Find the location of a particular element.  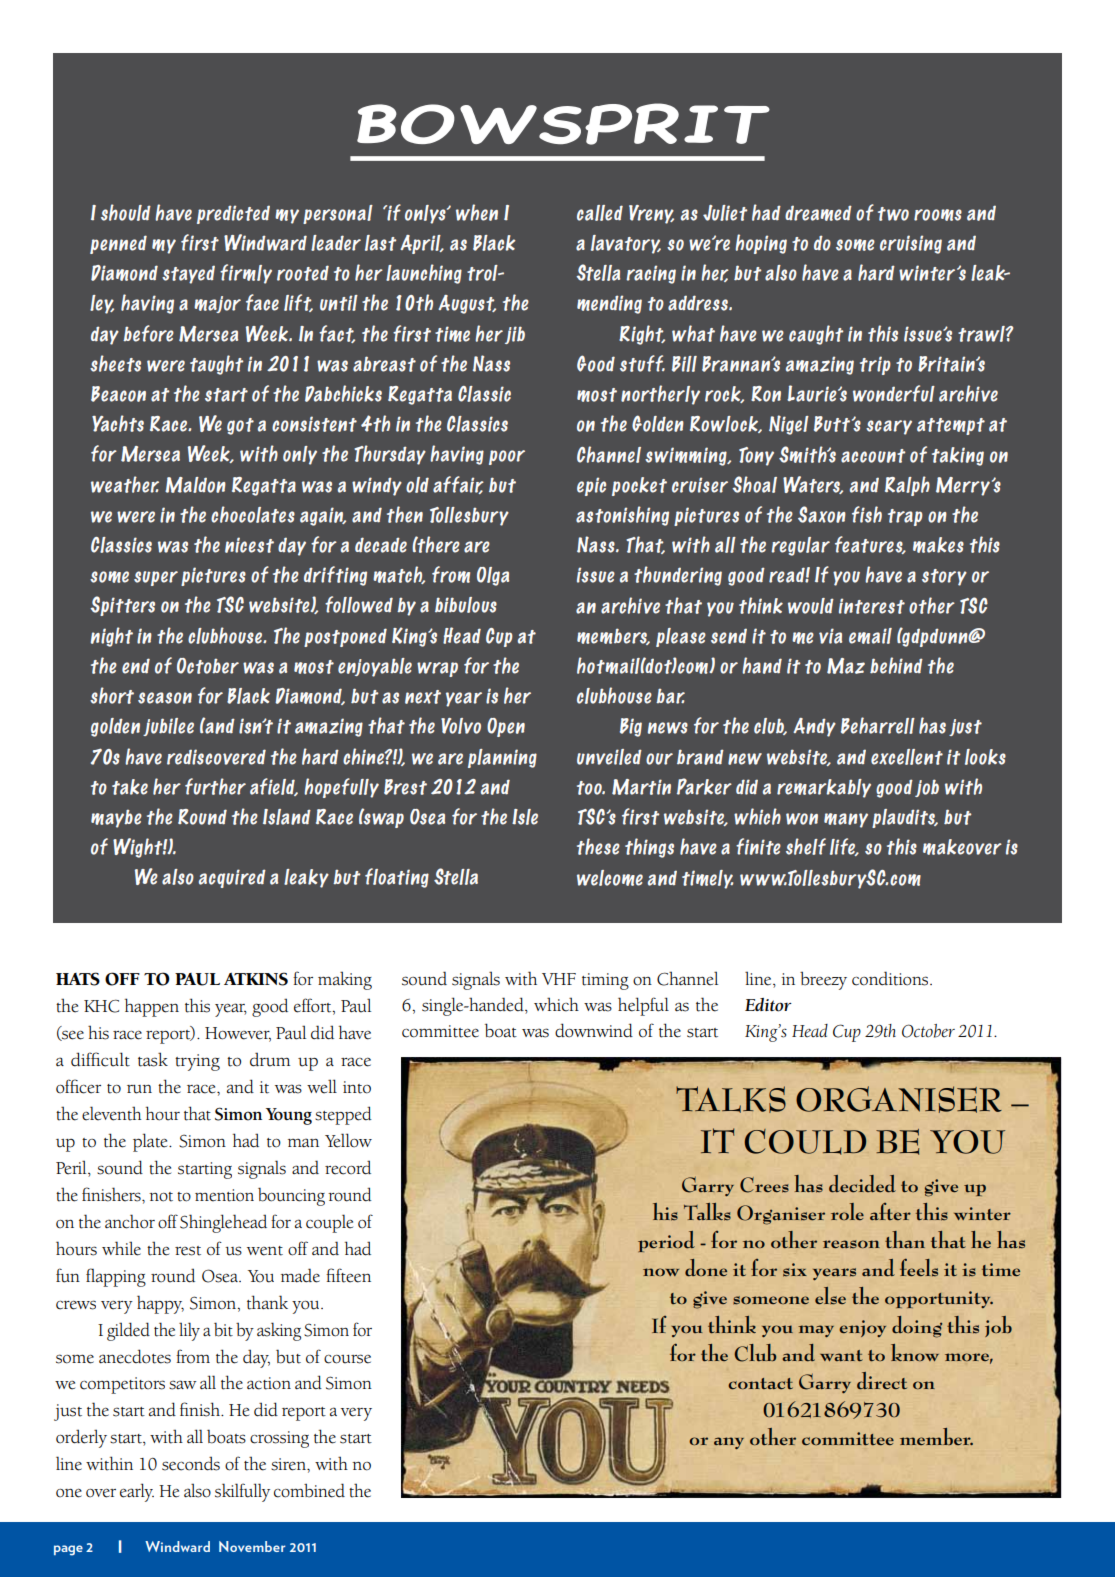

breezy is located at coordinates (823, 981).
